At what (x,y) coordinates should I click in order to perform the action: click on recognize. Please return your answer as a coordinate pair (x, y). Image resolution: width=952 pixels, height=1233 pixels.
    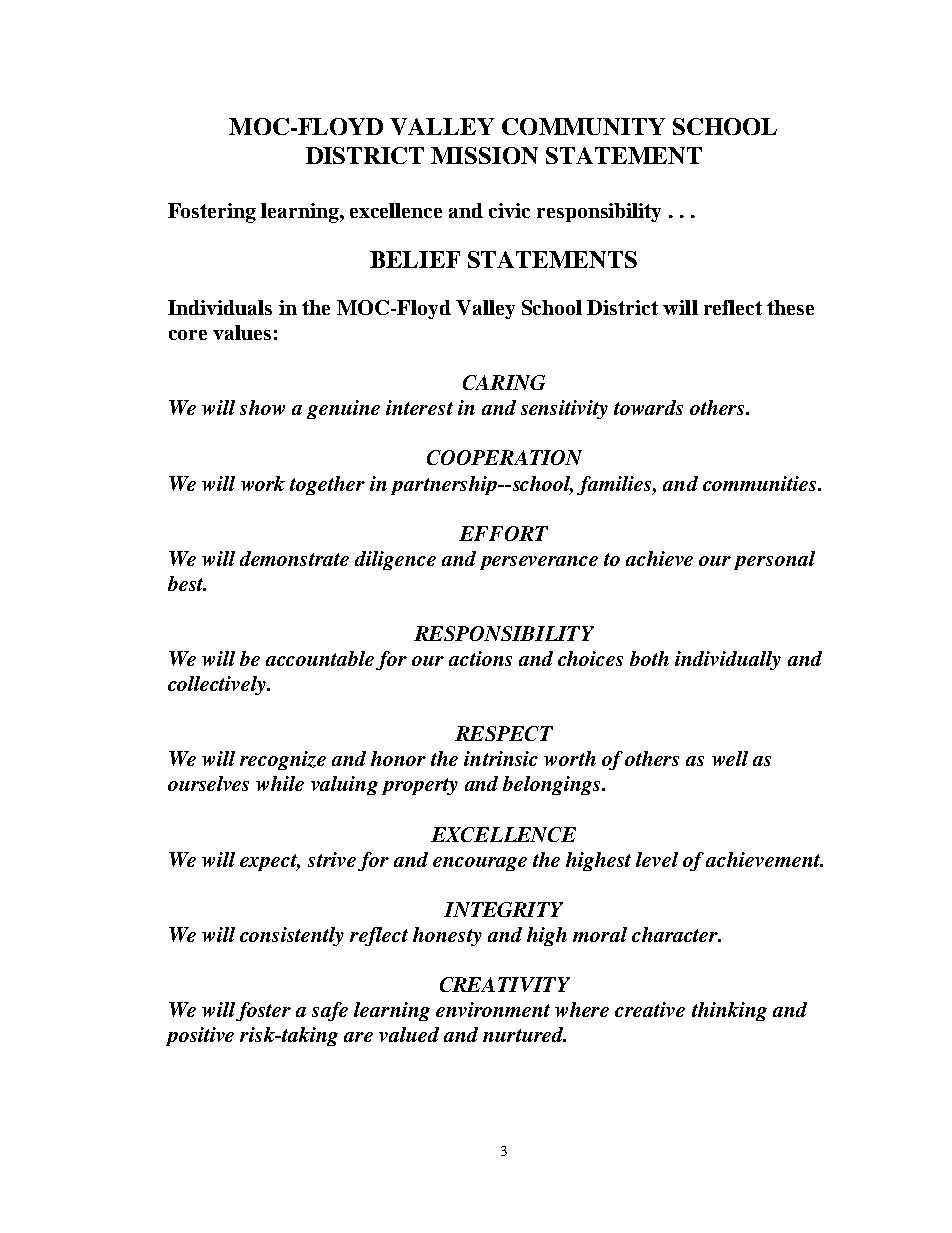
    Looking at the image, I should click on (283, 760).
